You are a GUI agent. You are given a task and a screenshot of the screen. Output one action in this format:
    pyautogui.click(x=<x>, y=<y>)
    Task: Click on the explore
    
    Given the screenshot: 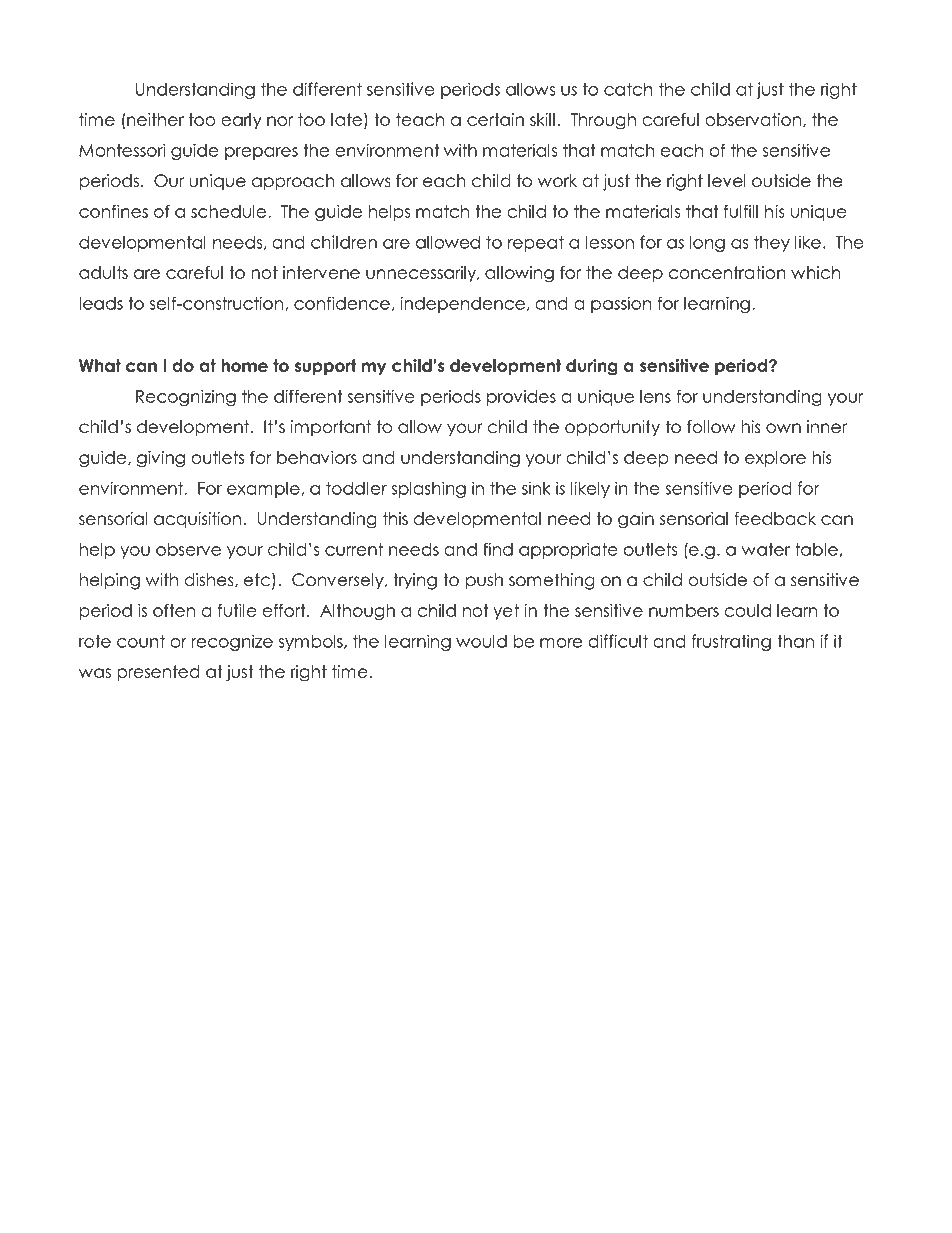 What is the action you would take?
    pyautogui.click(x=775, y=459)
